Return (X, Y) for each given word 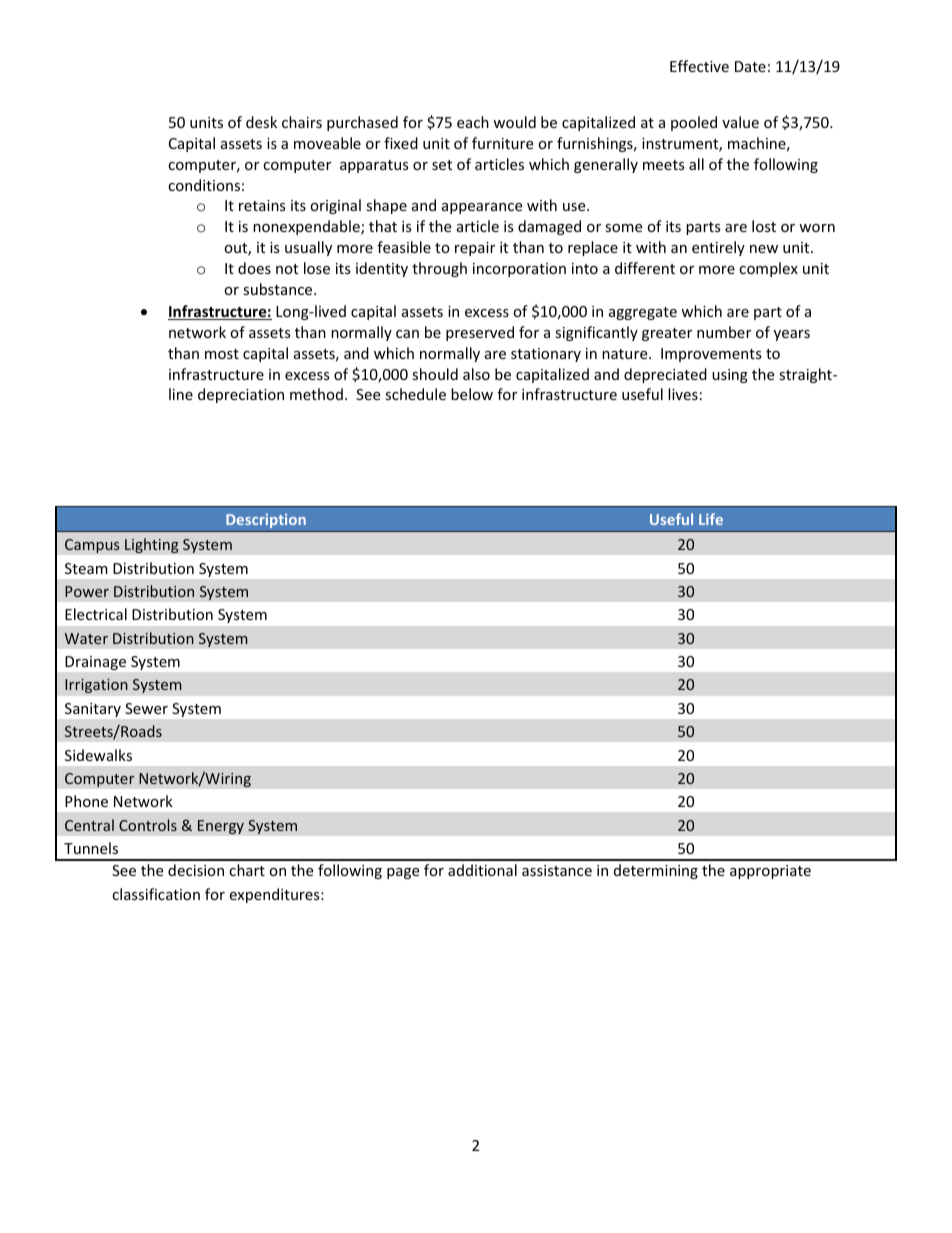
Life (711, 519)
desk (261, 122)
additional (482, 870)
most (222, 354)
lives (683, 394)
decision (196, 870)
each (473, 122)
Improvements (711, 355)
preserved (480, 333)
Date (750, 66)
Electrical (96, 614)
